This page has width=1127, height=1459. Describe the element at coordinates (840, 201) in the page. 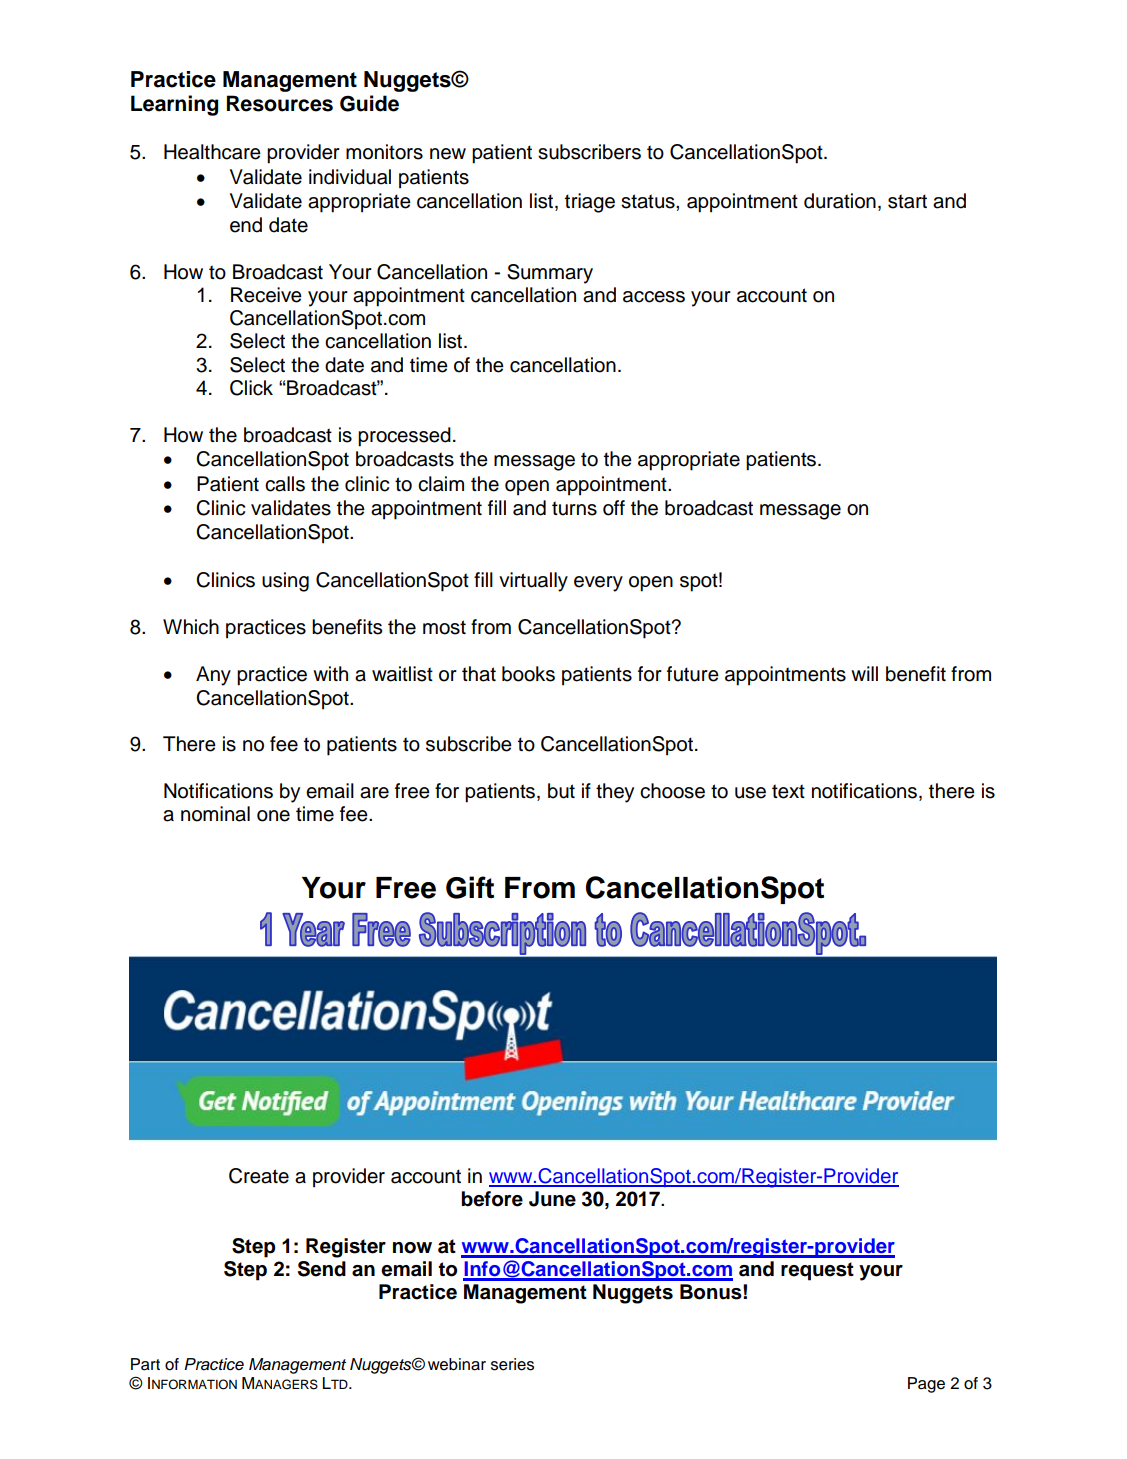

I see `duration` at that location.
